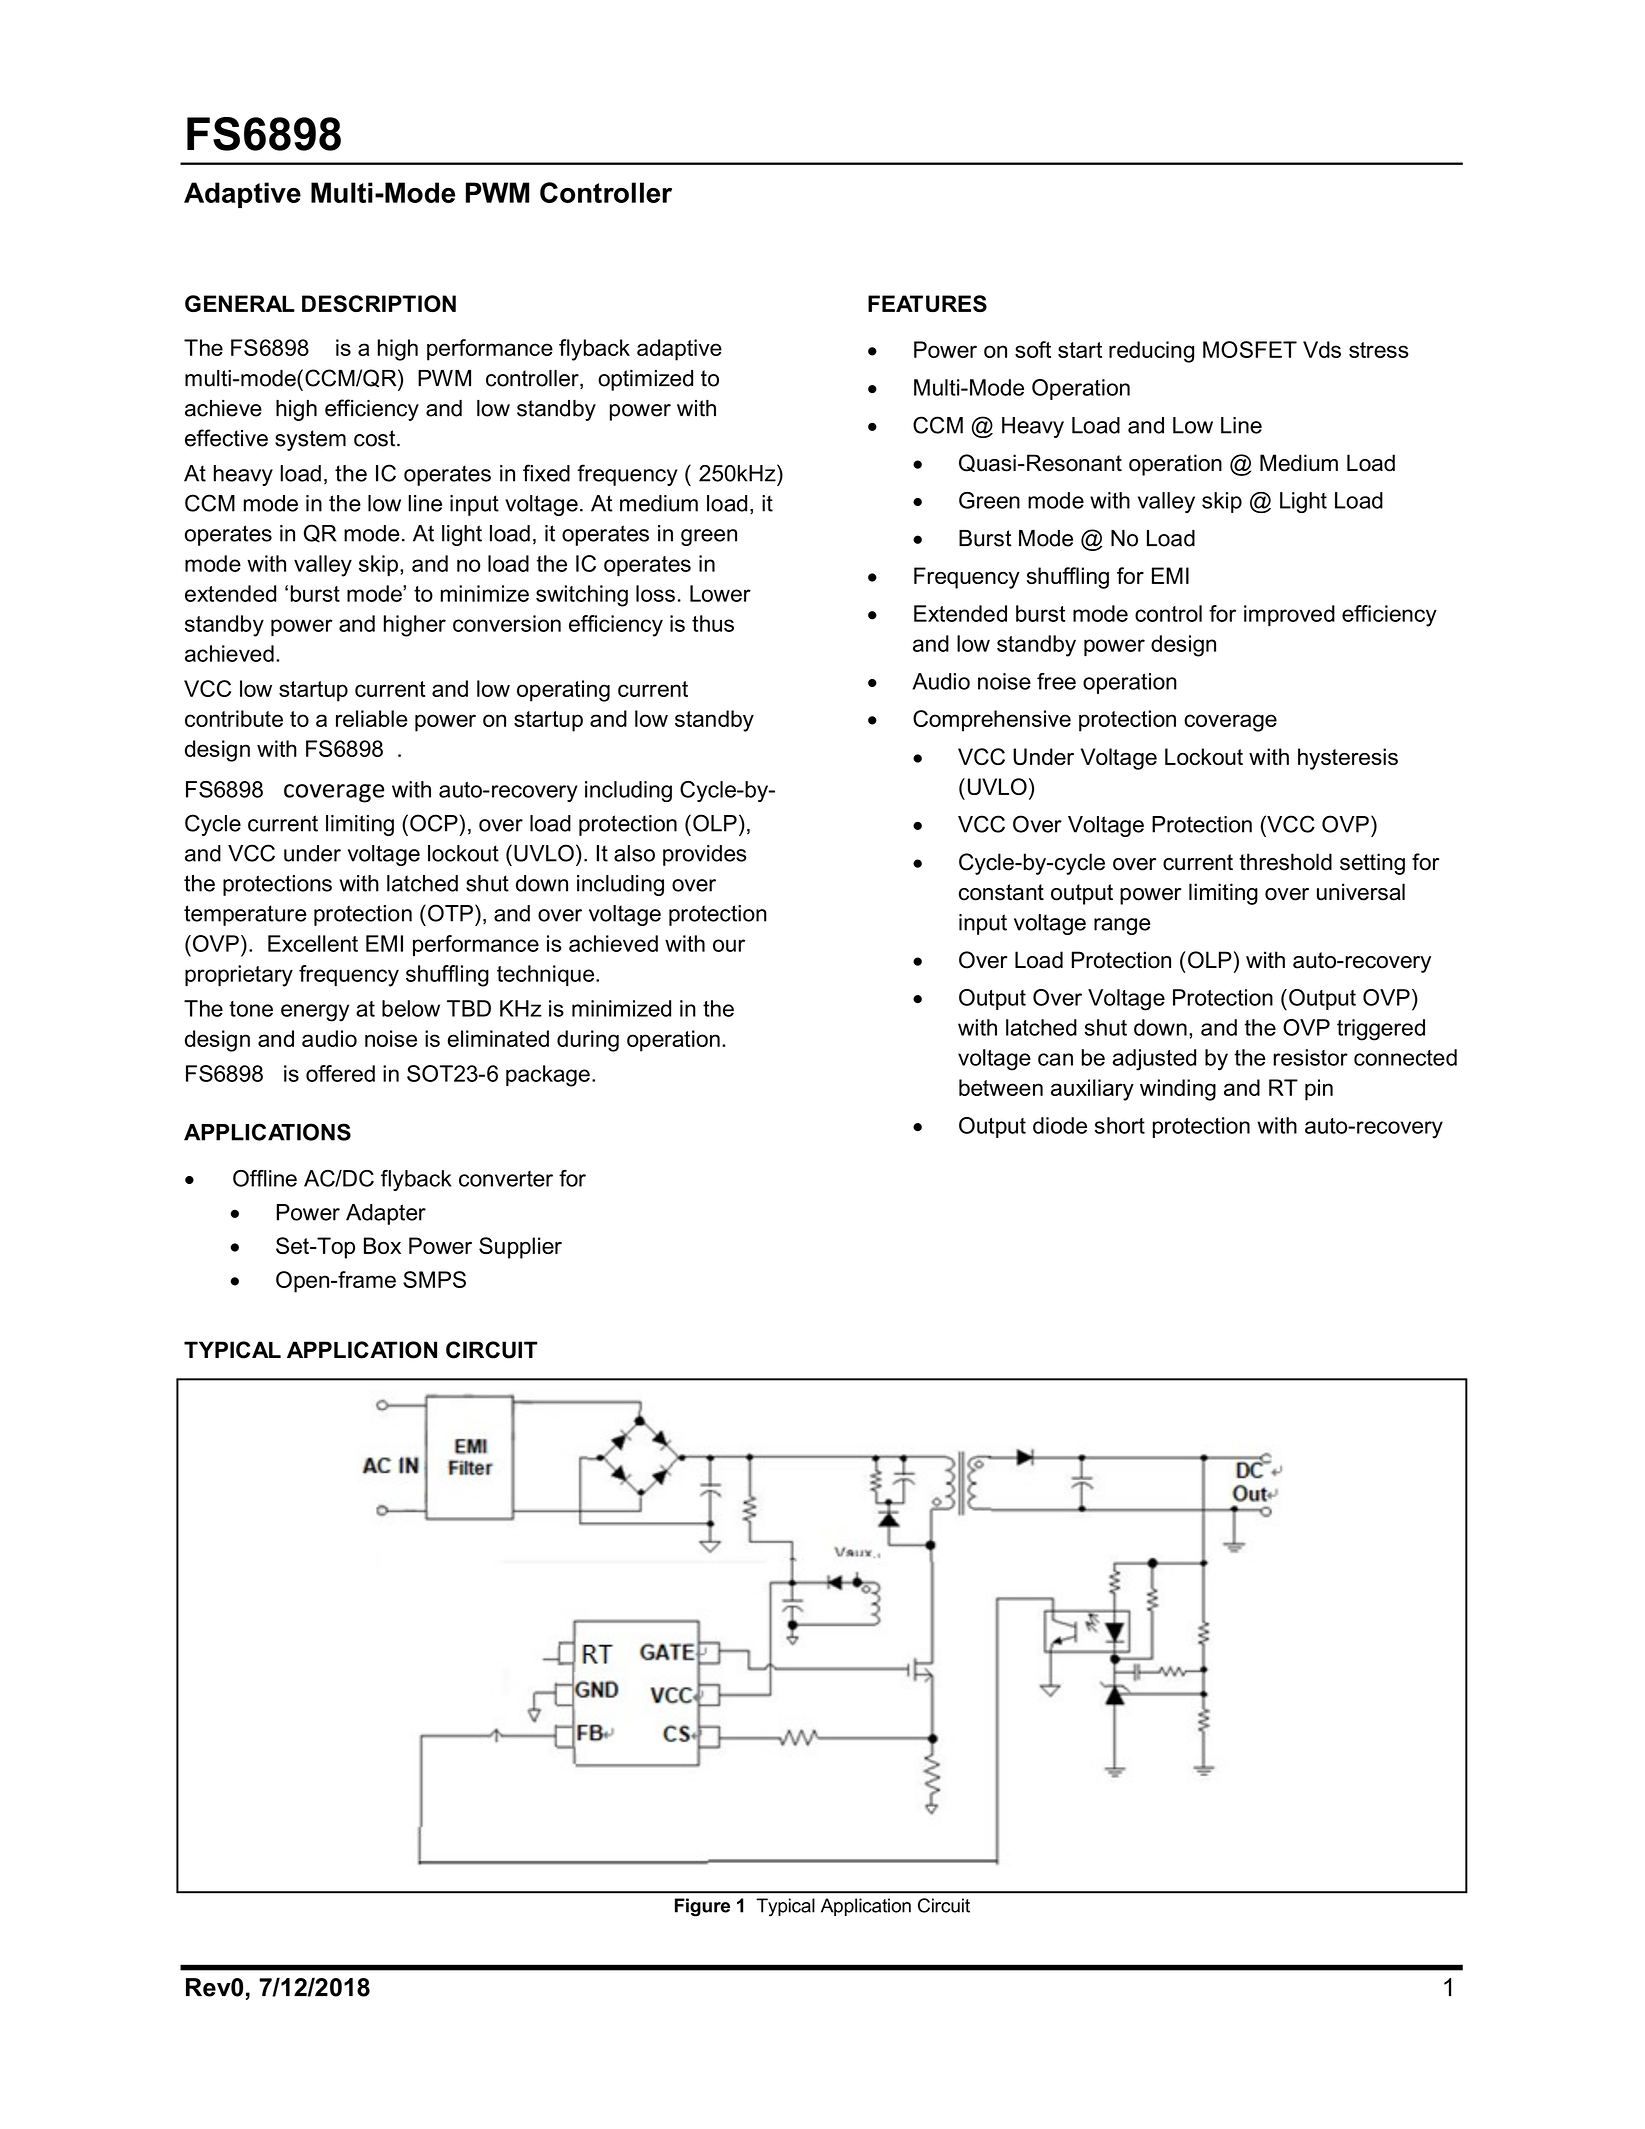 The width and height of the page is (1645, 2129). I want to click on between, so click(1001, 1087).
